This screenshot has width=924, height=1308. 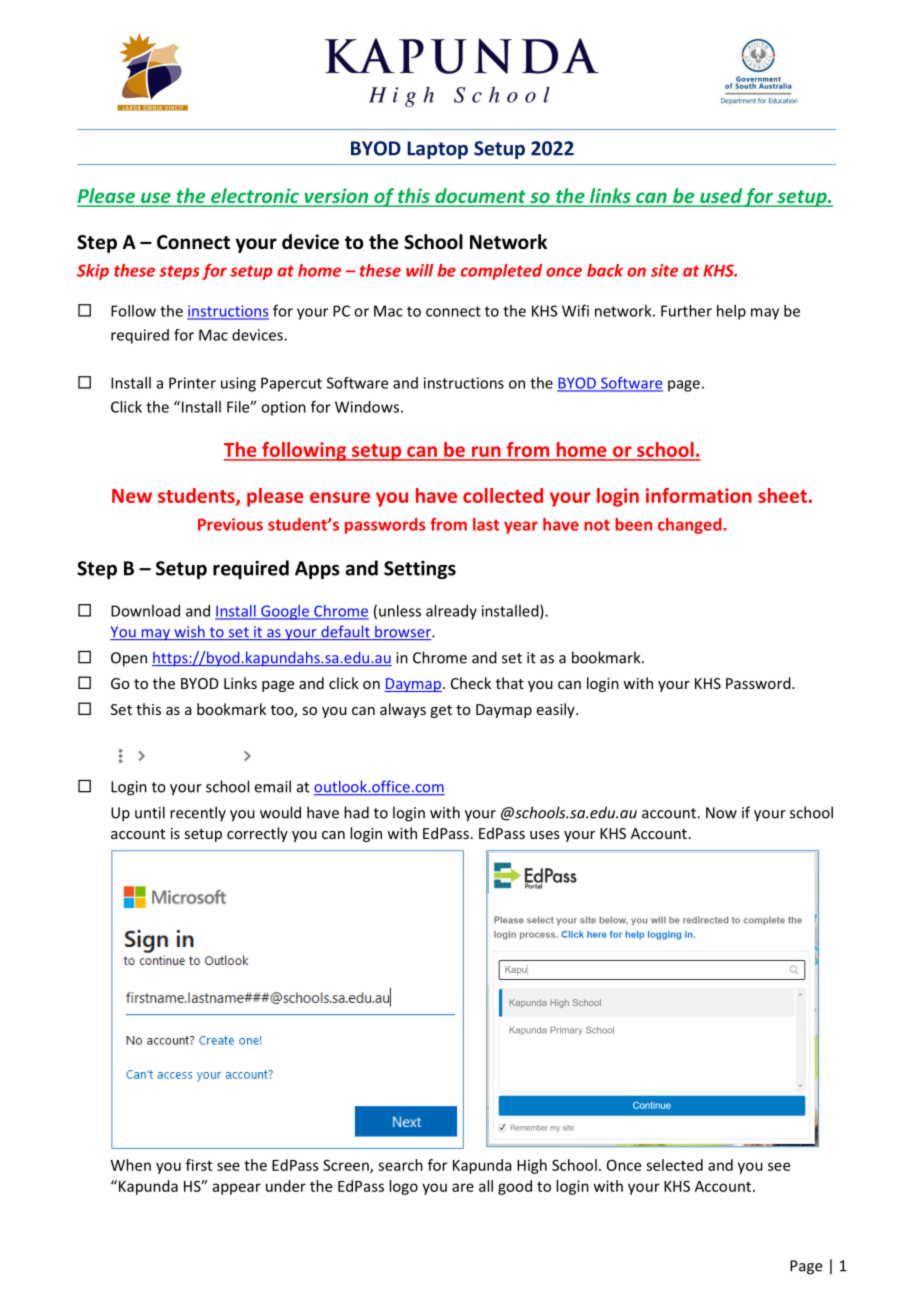 What do you see at coordinates (150, 812) in the screenshot?
I see `until` at bounding box center [150, 812].
